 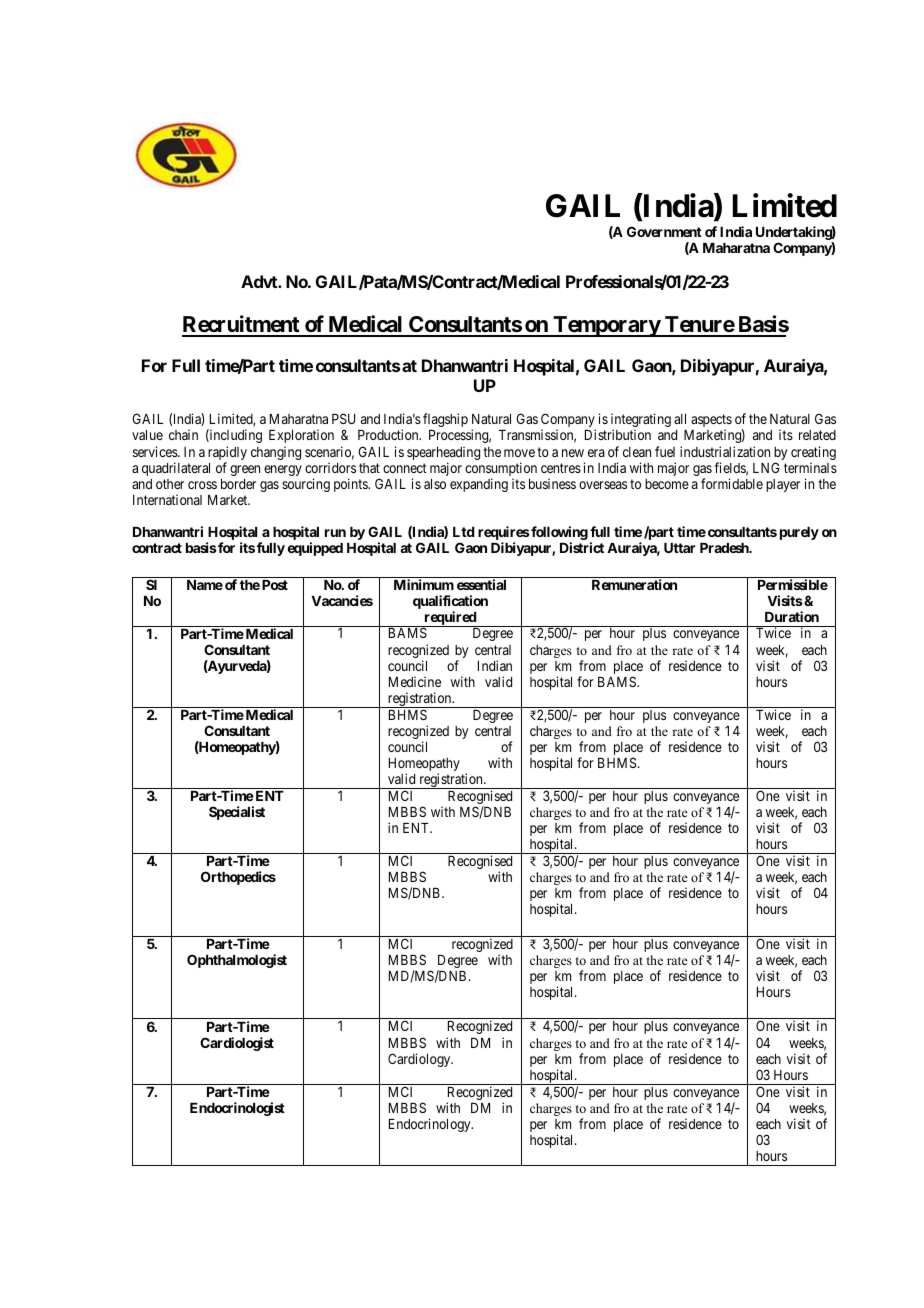 I want to click on PSU, so click(x=343, y=418).
